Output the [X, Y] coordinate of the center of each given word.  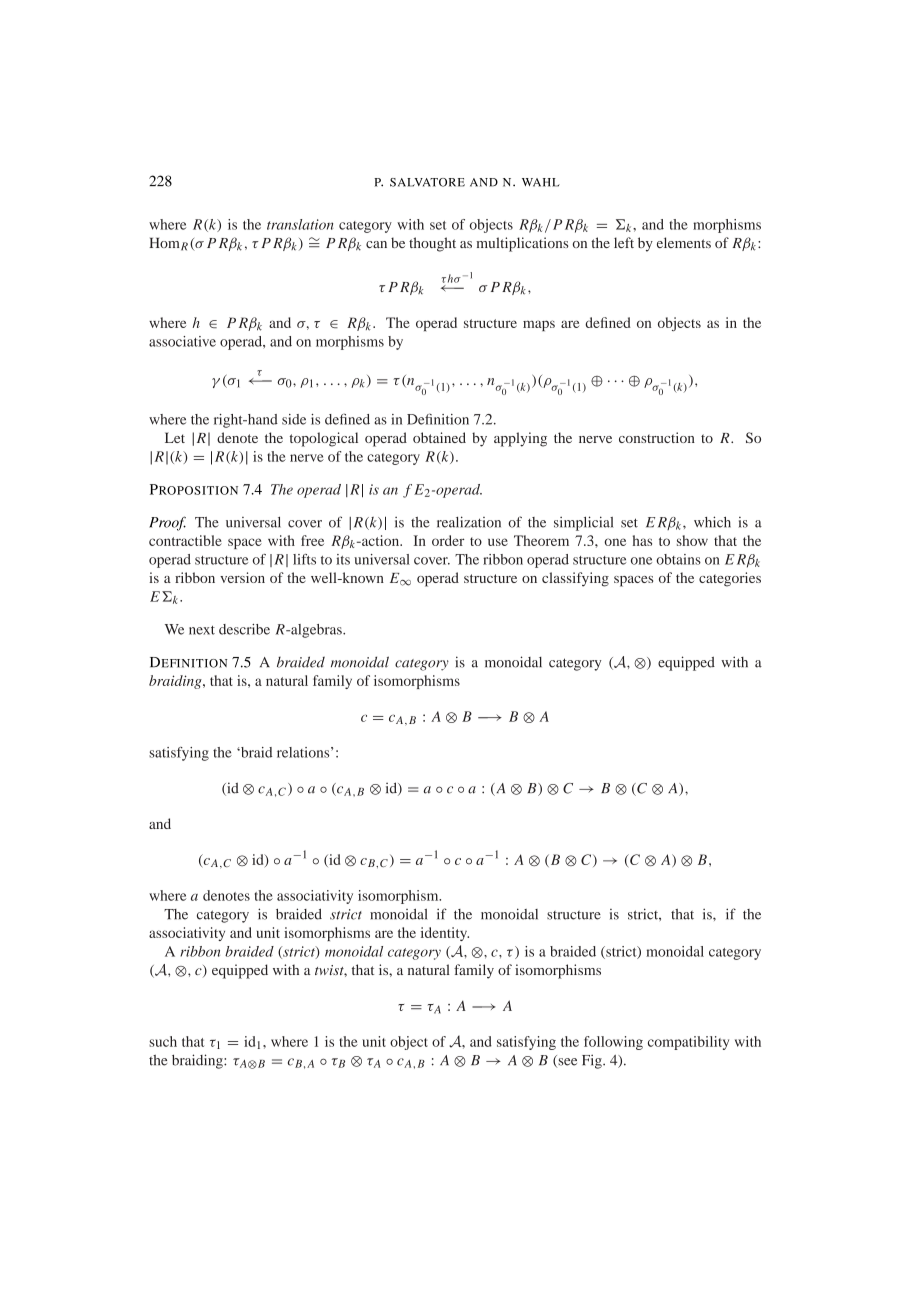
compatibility [688, 1043]
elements [684, 242]
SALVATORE [427, 182]
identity [445, 934]
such [163, 1041]
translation [300, 224]
